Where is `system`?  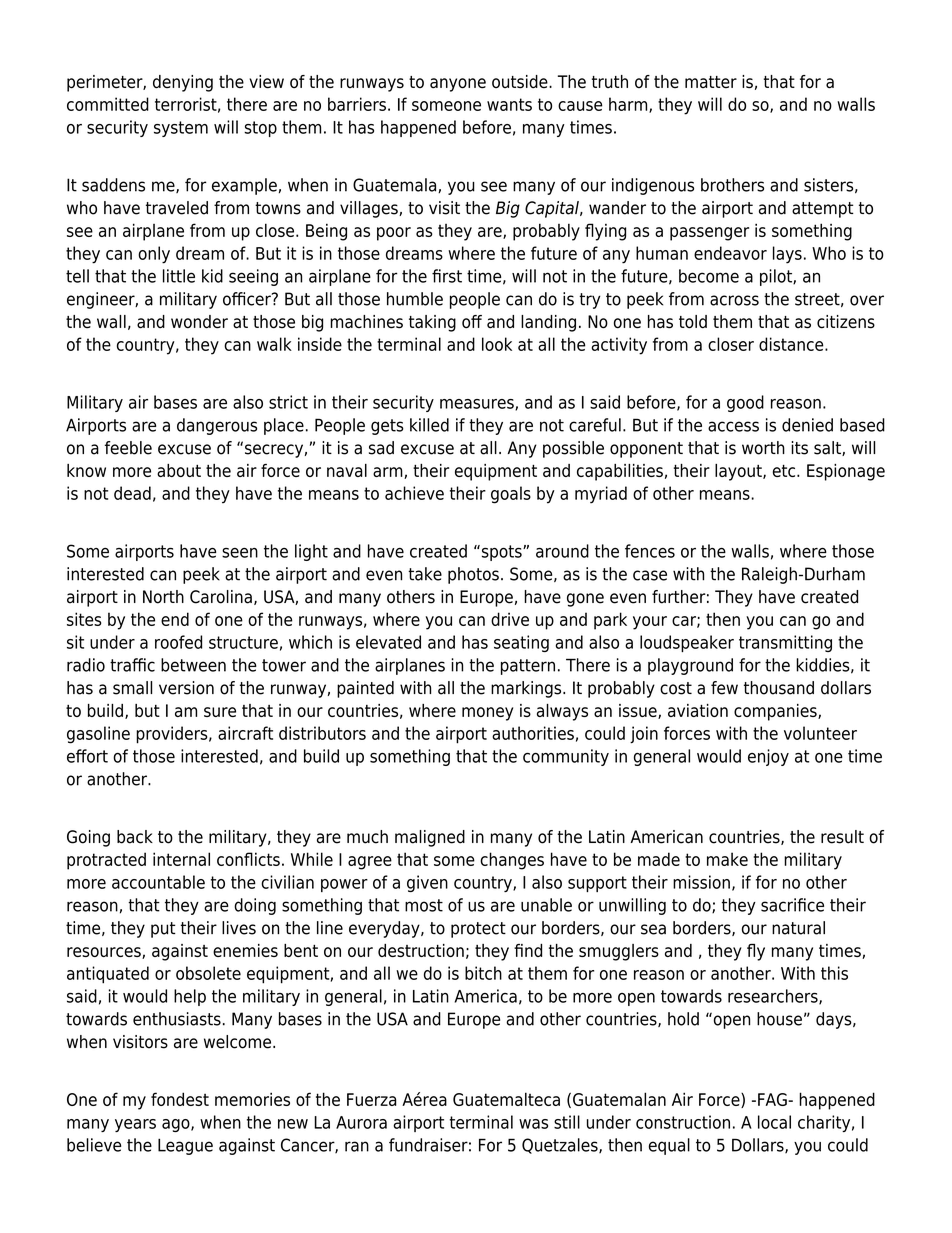
system is located at coordinates (181, 129).
